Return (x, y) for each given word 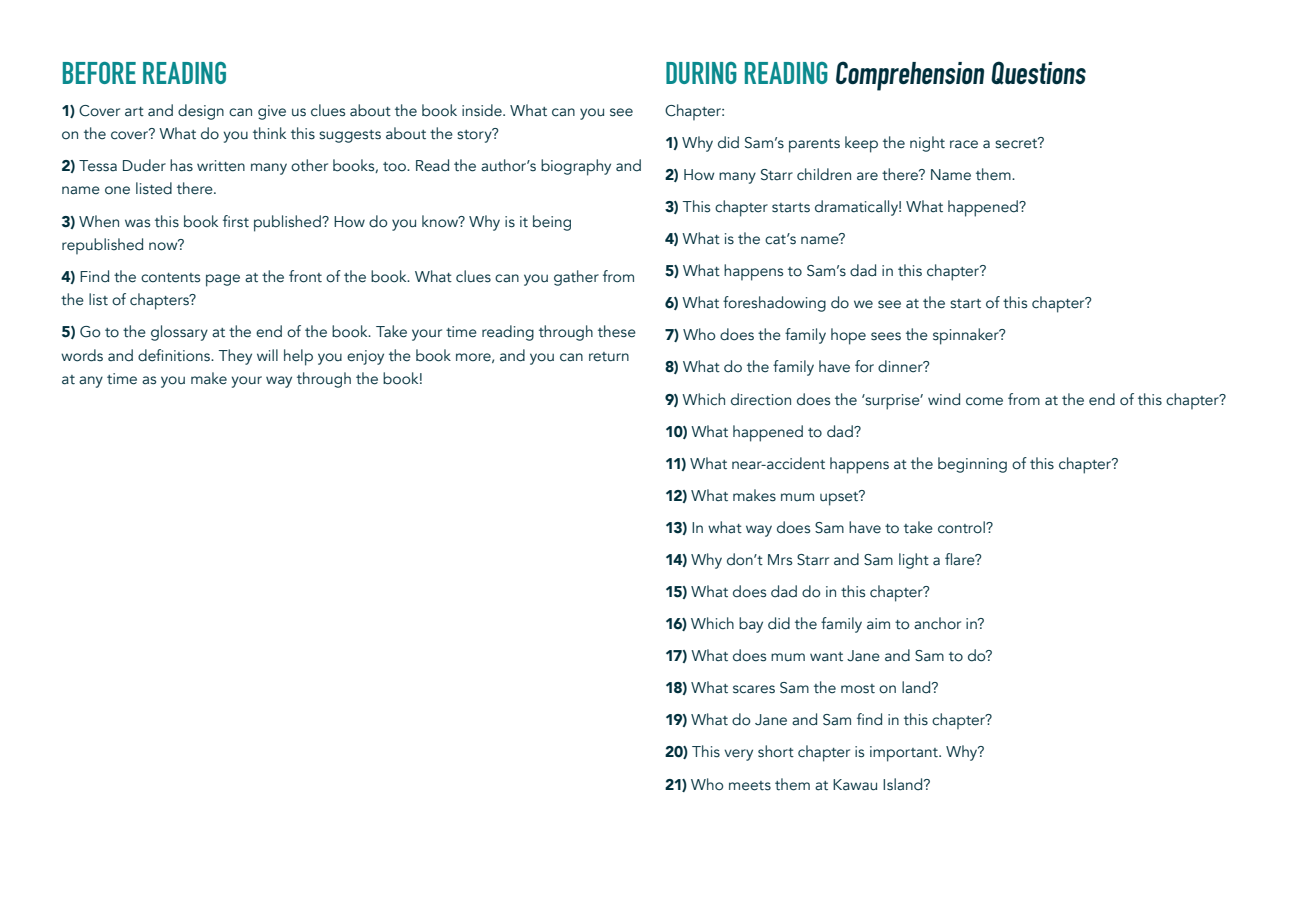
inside (483, 110)
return (609, 357)
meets (750, 786)
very (738, 755)
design (201, 112)
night (927, 144)
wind (944, 399)
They (235, 357)
